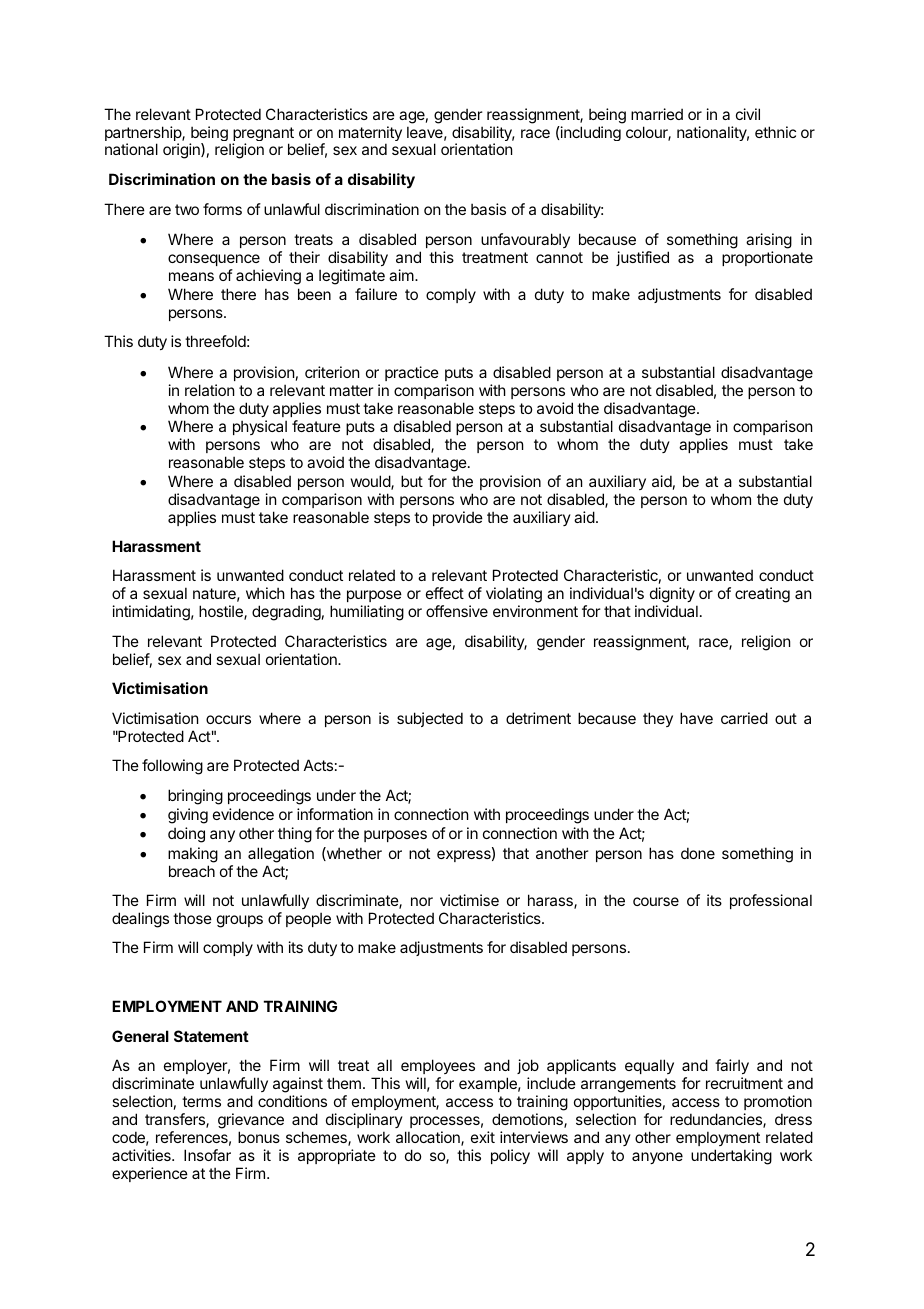  I want to click on origin, so click(182, 151).
